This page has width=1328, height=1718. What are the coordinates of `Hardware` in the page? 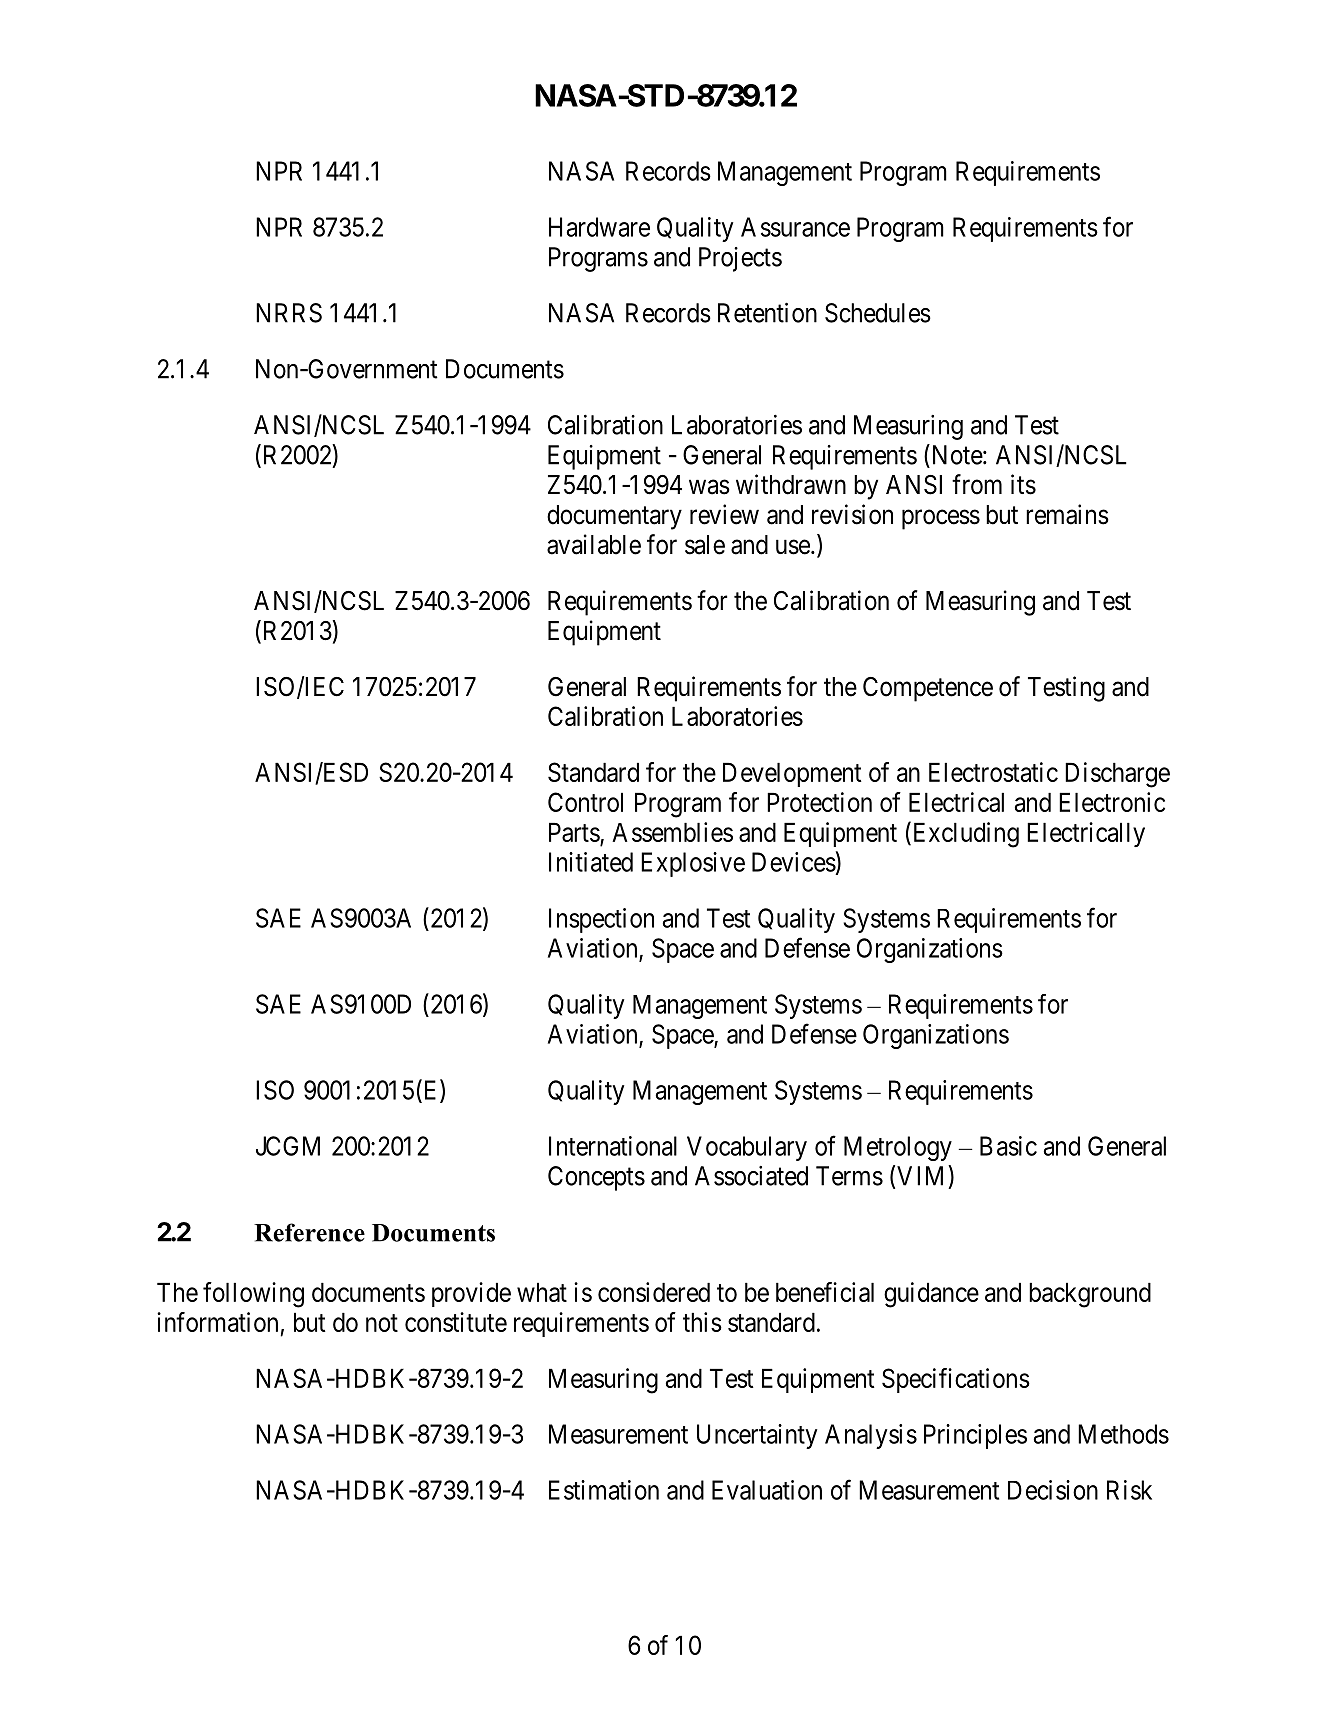 It's located at (599, 227).
